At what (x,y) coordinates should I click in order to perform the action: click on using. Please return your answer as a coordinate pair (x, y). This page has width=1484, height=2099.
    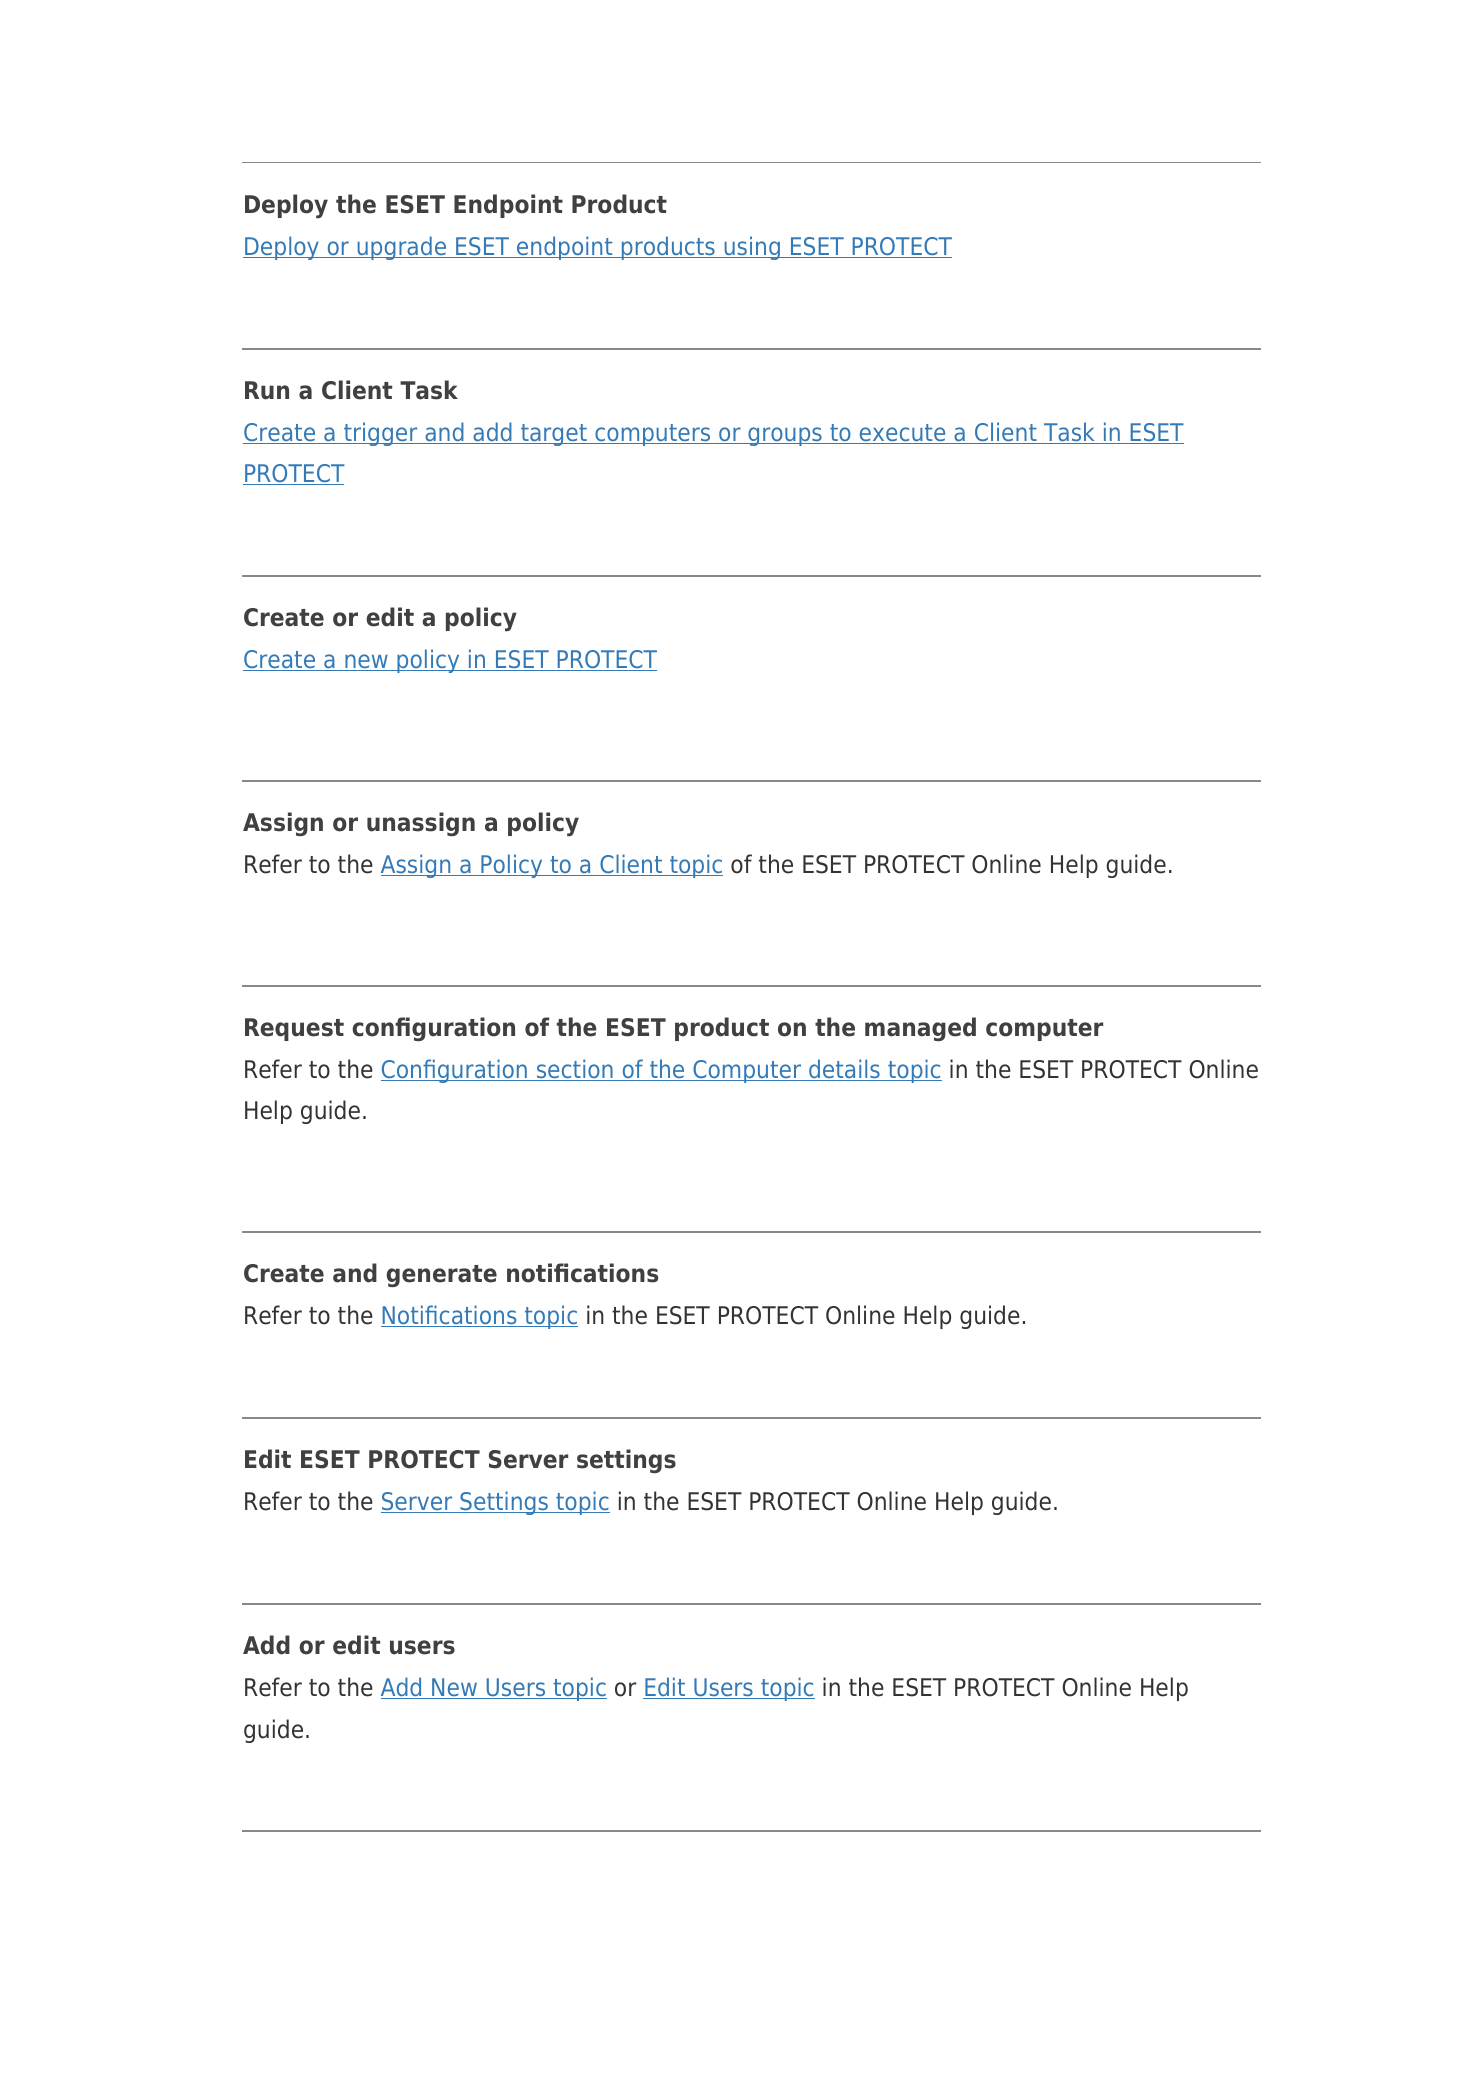
    Looking at the image, I should click on (752, 248).
